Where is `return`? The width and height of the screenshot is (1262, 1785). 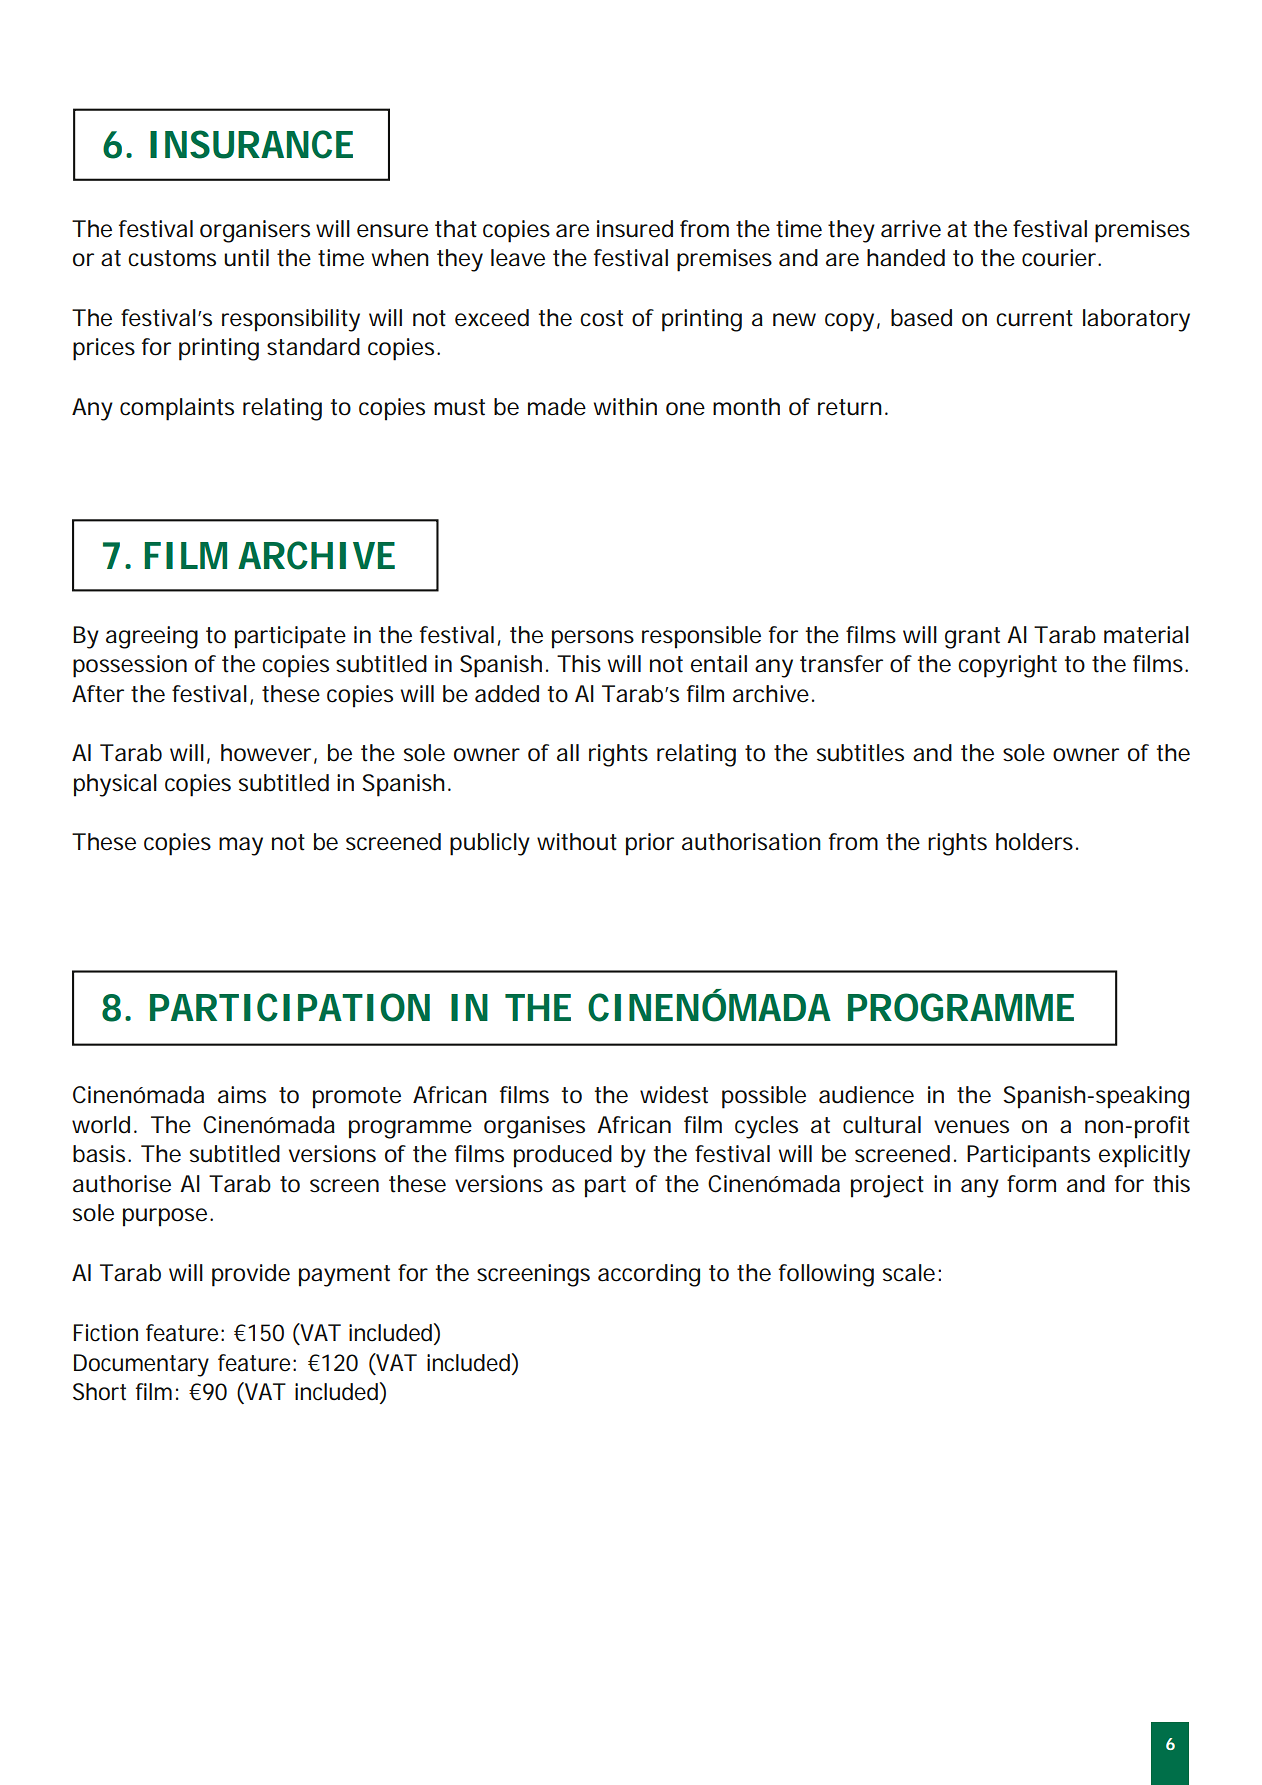
return is located at coordinates (852, 407).
